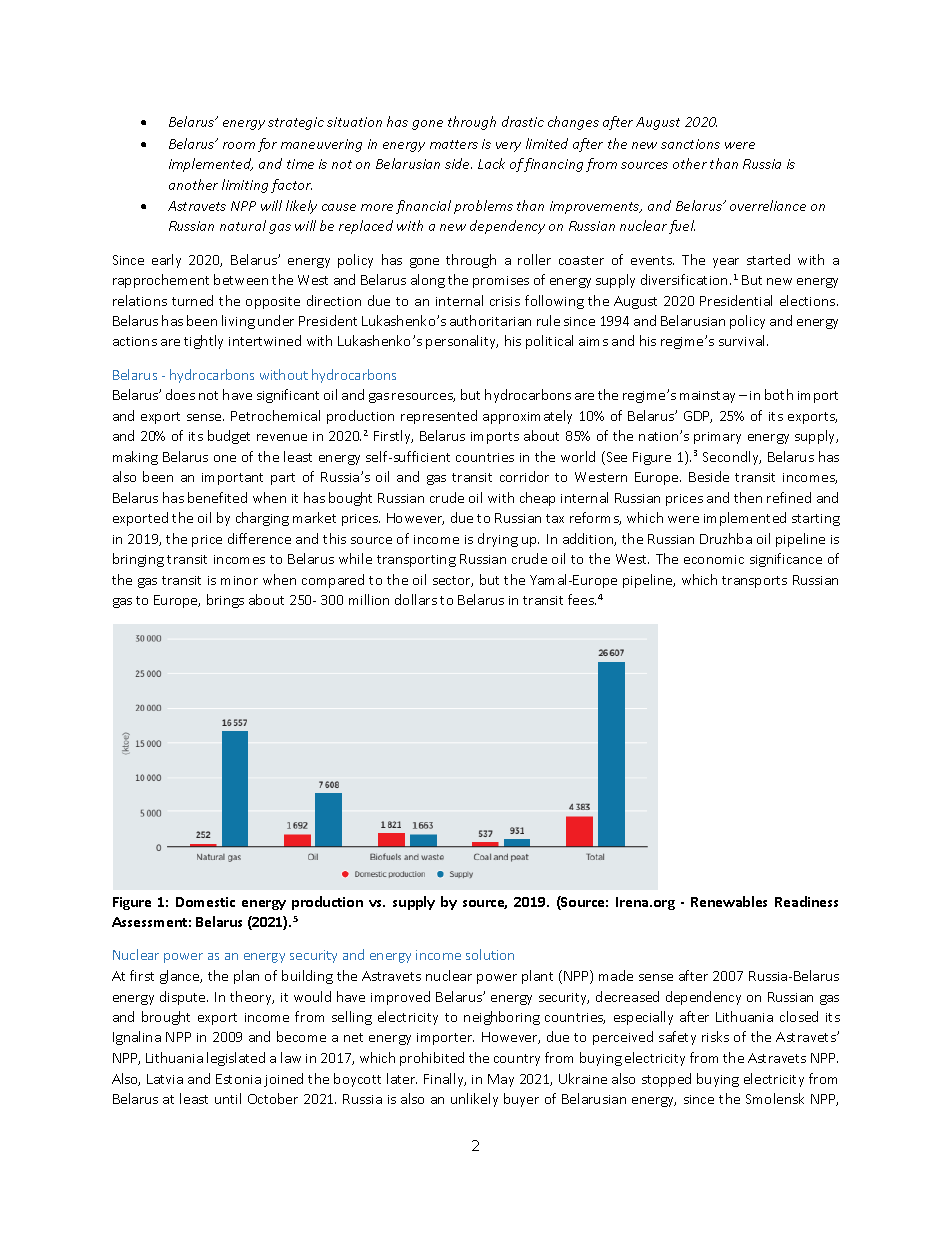 This document has height=1233, width=952. Describe the element at coordinates (754, 582) in the document. I see `transports` at that location.
